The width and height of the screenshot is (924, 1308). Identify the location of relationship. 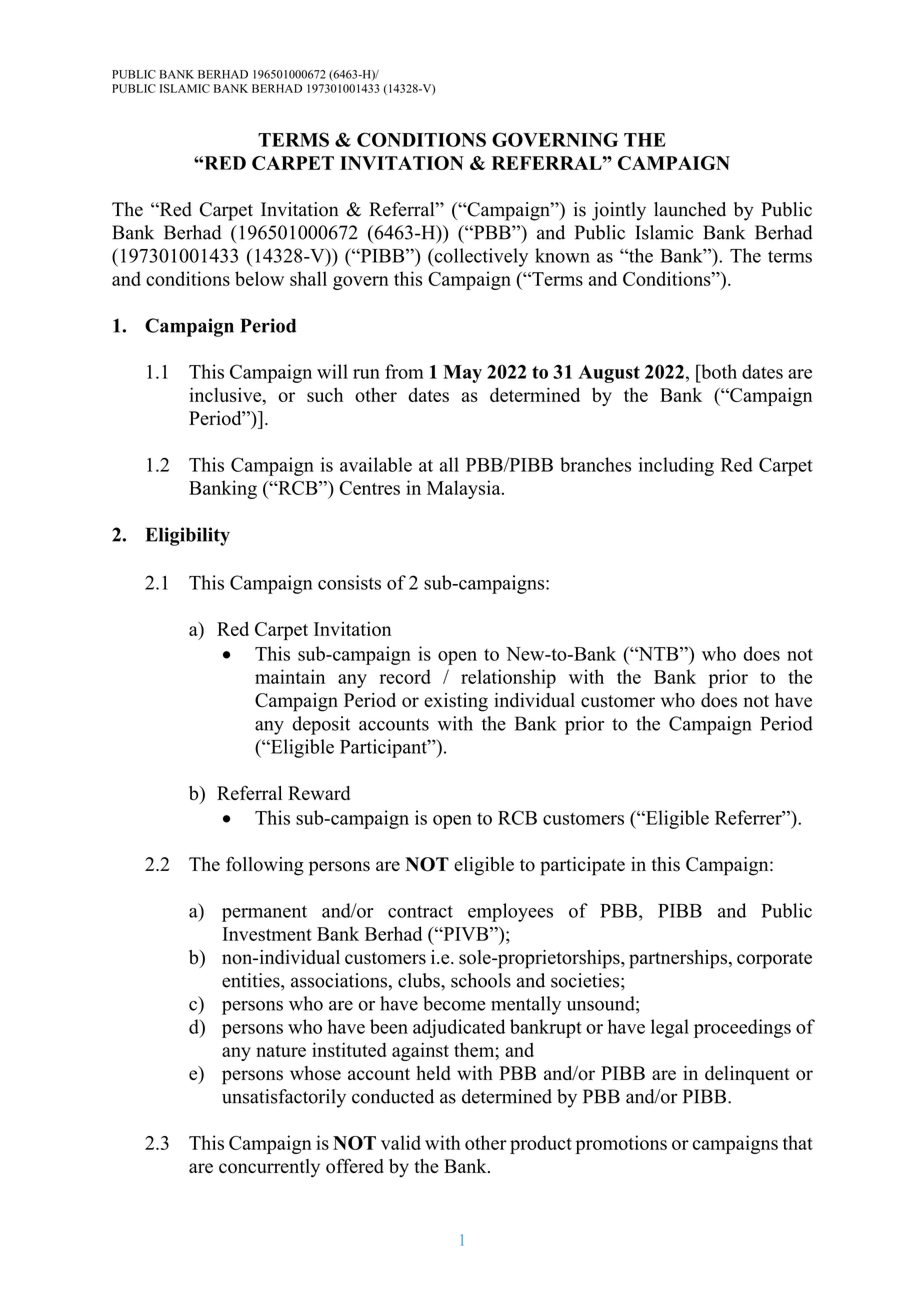
(508, 678).
